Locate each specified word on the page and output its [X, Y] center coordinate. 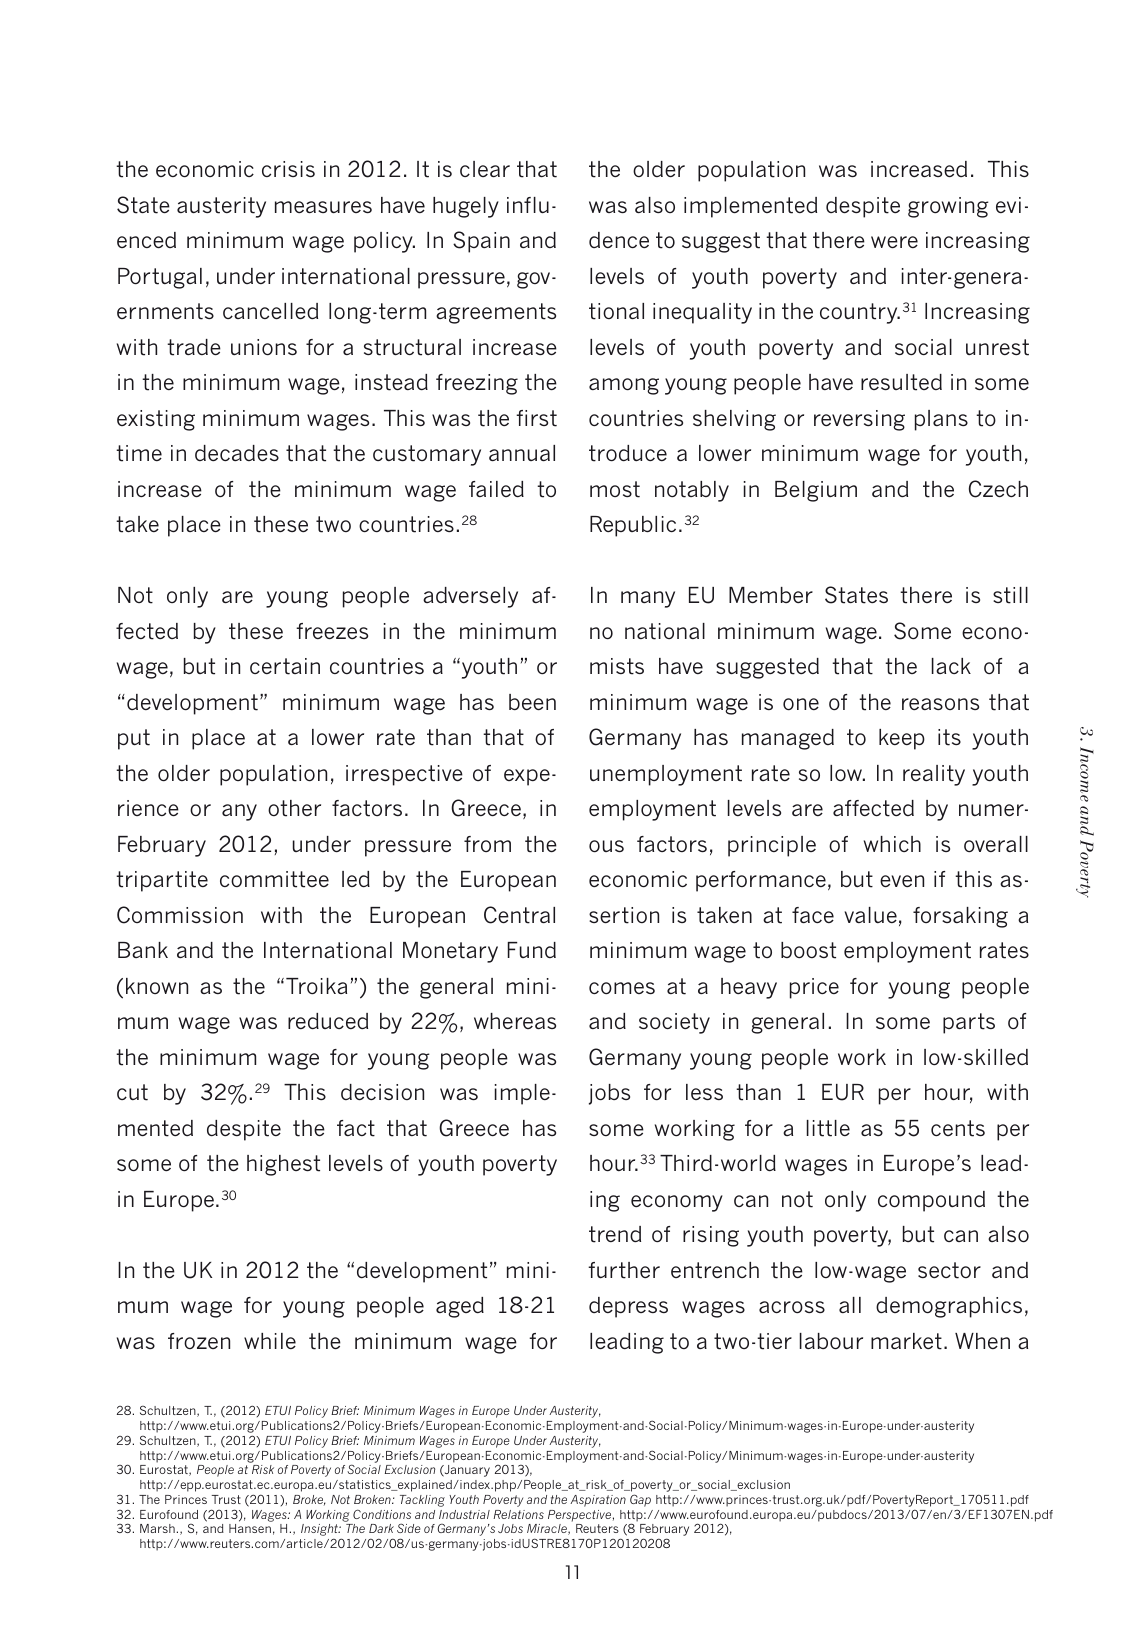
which [892, 844]
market [906, 1341]
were [894, 242]
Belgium [816, 491]
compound [931, 1201]
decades [237, 453]
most [615, 489]
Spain [481, 242]
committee [274, 879]
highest [283, 1165]
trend [615, 1234]
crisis [288, 169]
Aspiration [598, 1501]
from [487, 844]
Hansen [250, 1528]
